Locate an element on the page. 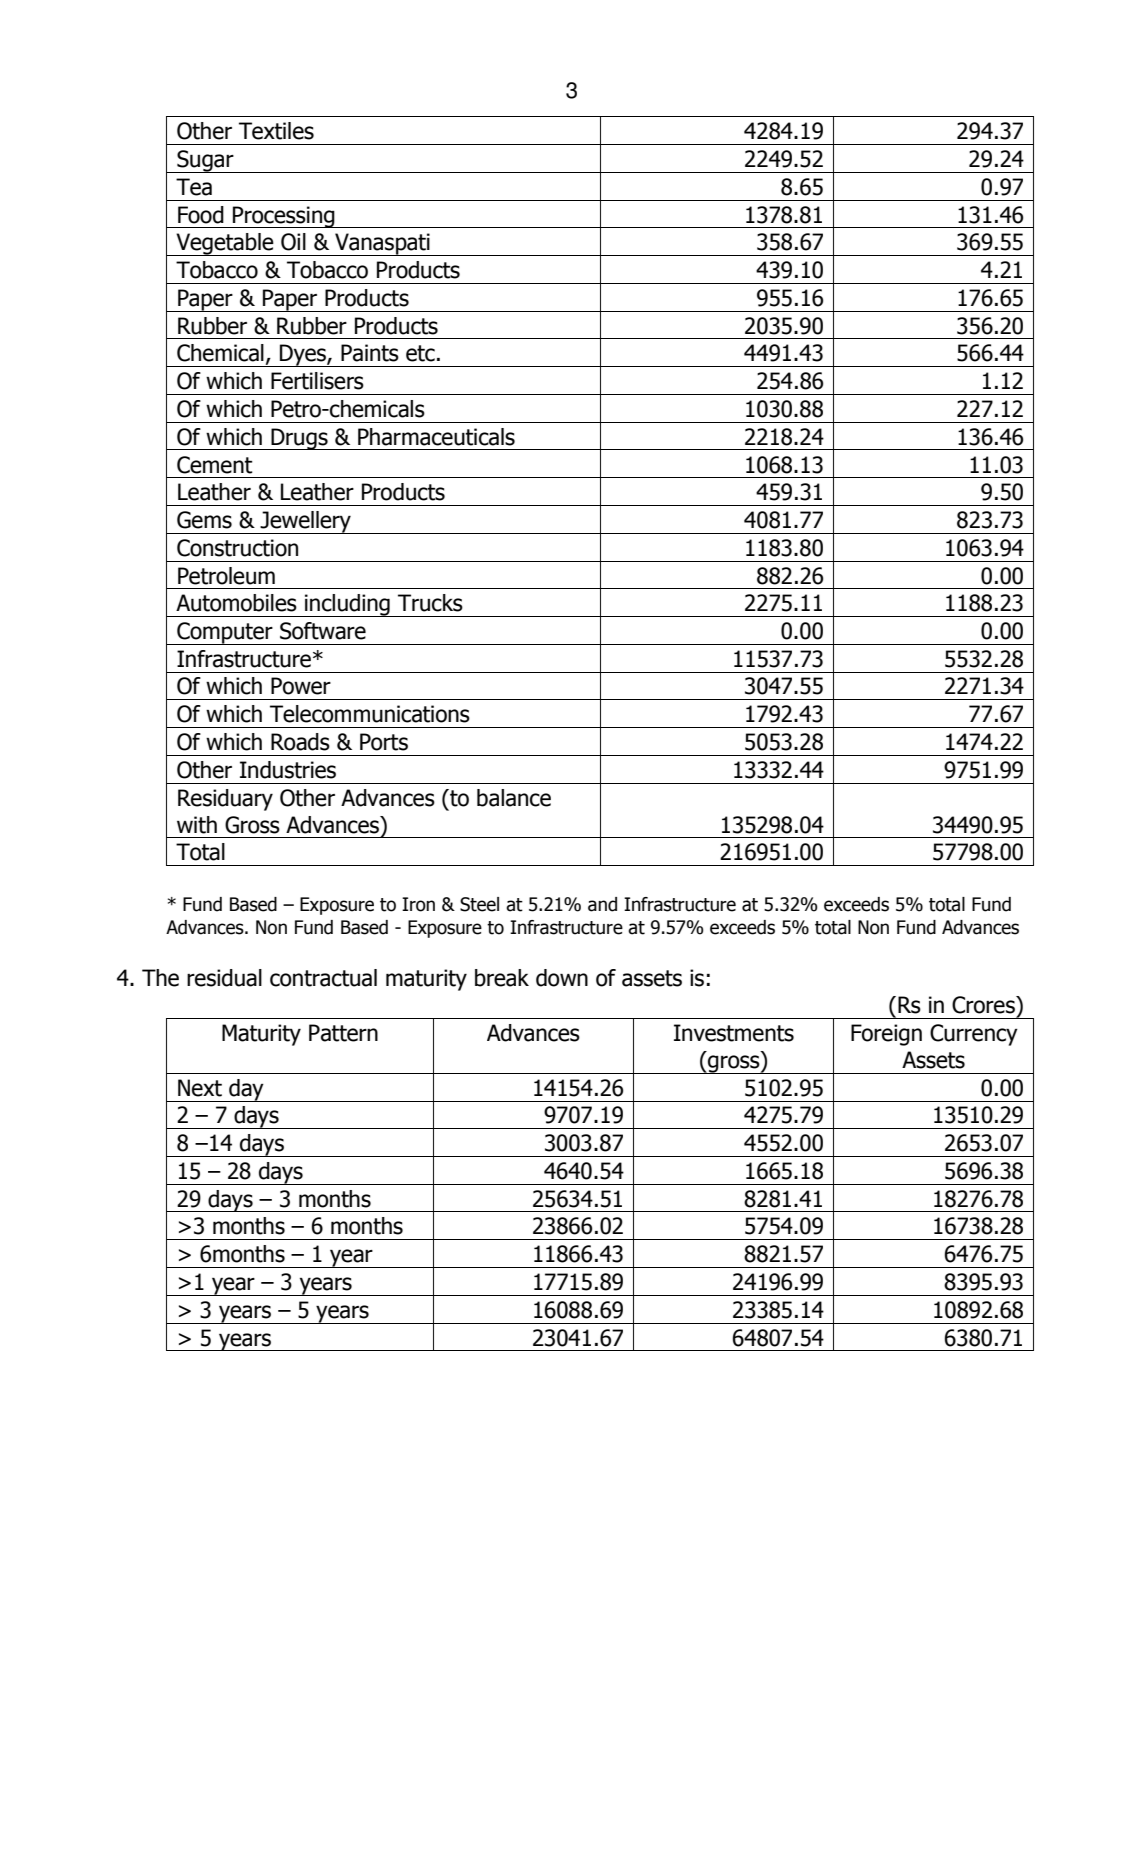 The height and width of the image is (1868, 1134). Pharmaceuticals is located at coordinates (436, 437).
